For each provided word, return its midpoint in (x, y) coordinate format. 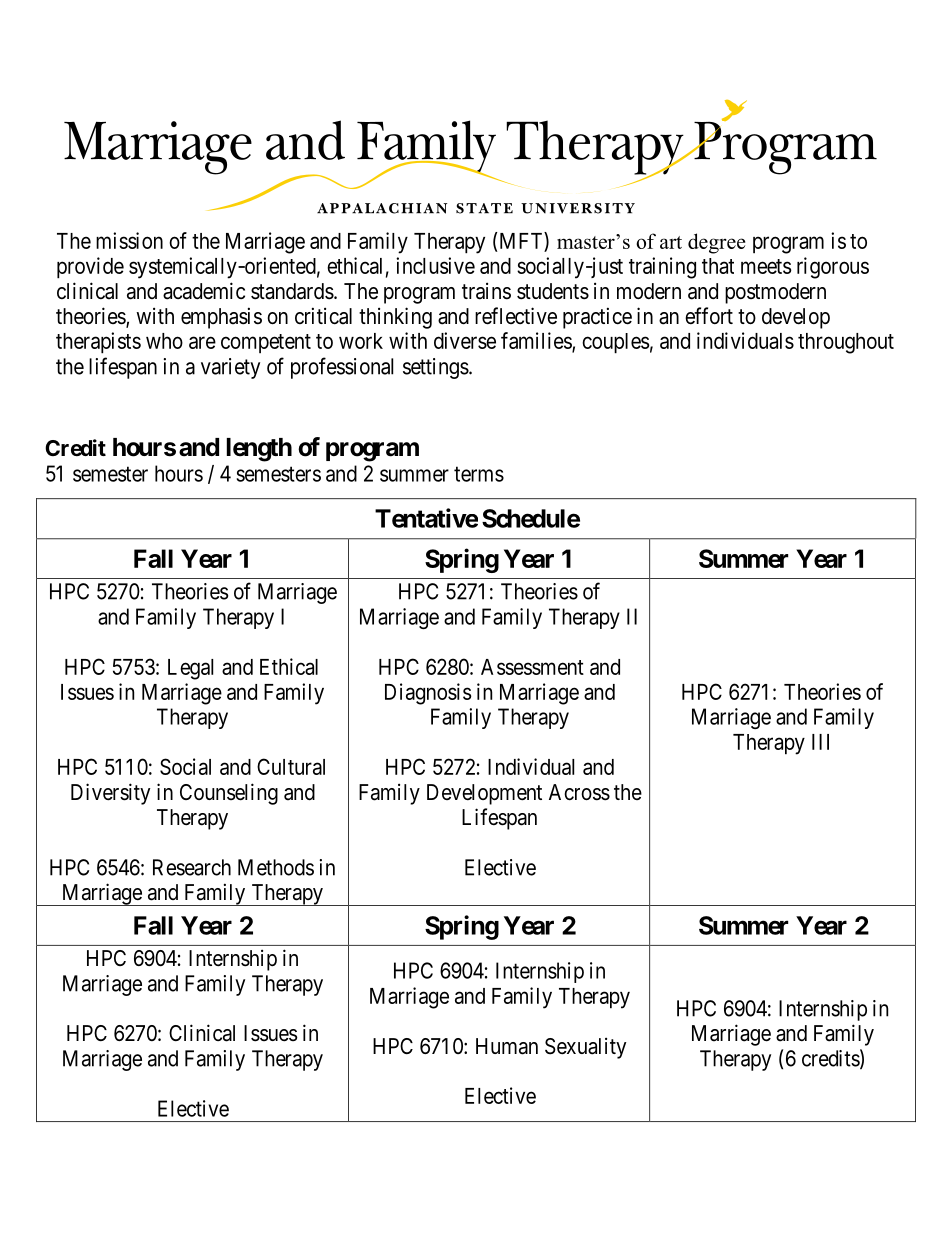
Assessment (532, 667)
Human (507, 1046)
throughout (846, 343)
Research (192, 867)
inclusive (435, 265)
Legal (190, 669)
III (820, 742)
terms (479, 474)
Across (579, 792)
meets (766, 266)
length (259, 450)
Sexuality (585, 1048)
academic (204, 291)
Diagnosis (428, 694)
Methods (276, 867)
